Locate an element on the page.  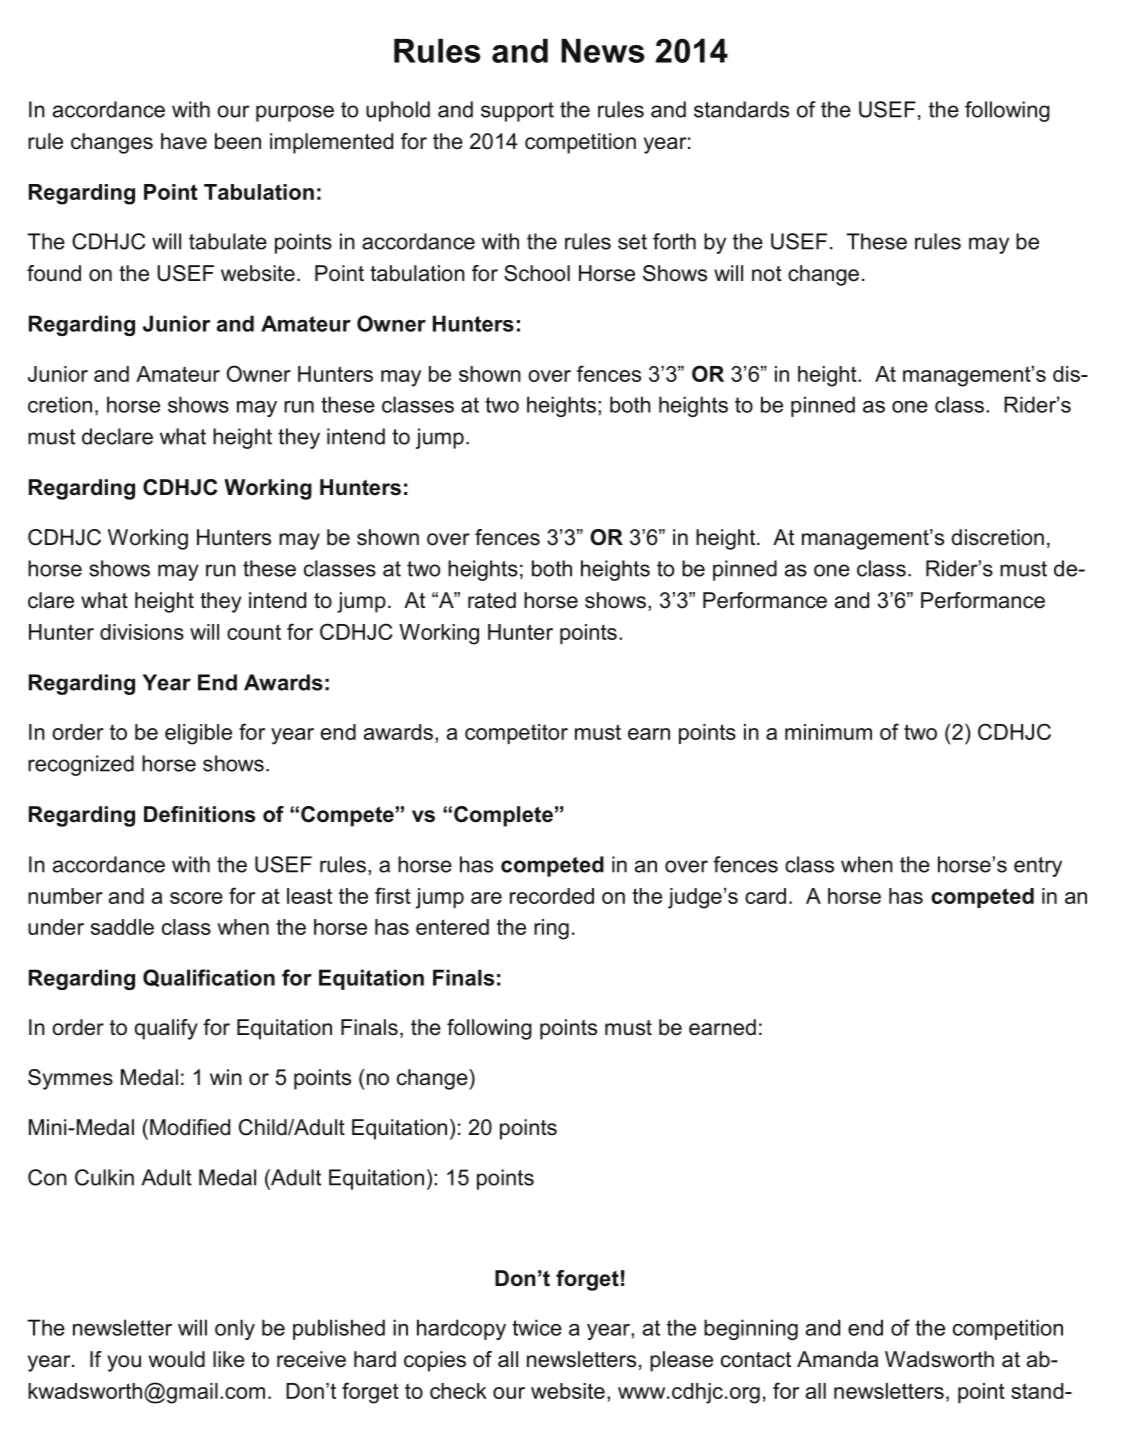
support is located at coordinates (517, 112).
